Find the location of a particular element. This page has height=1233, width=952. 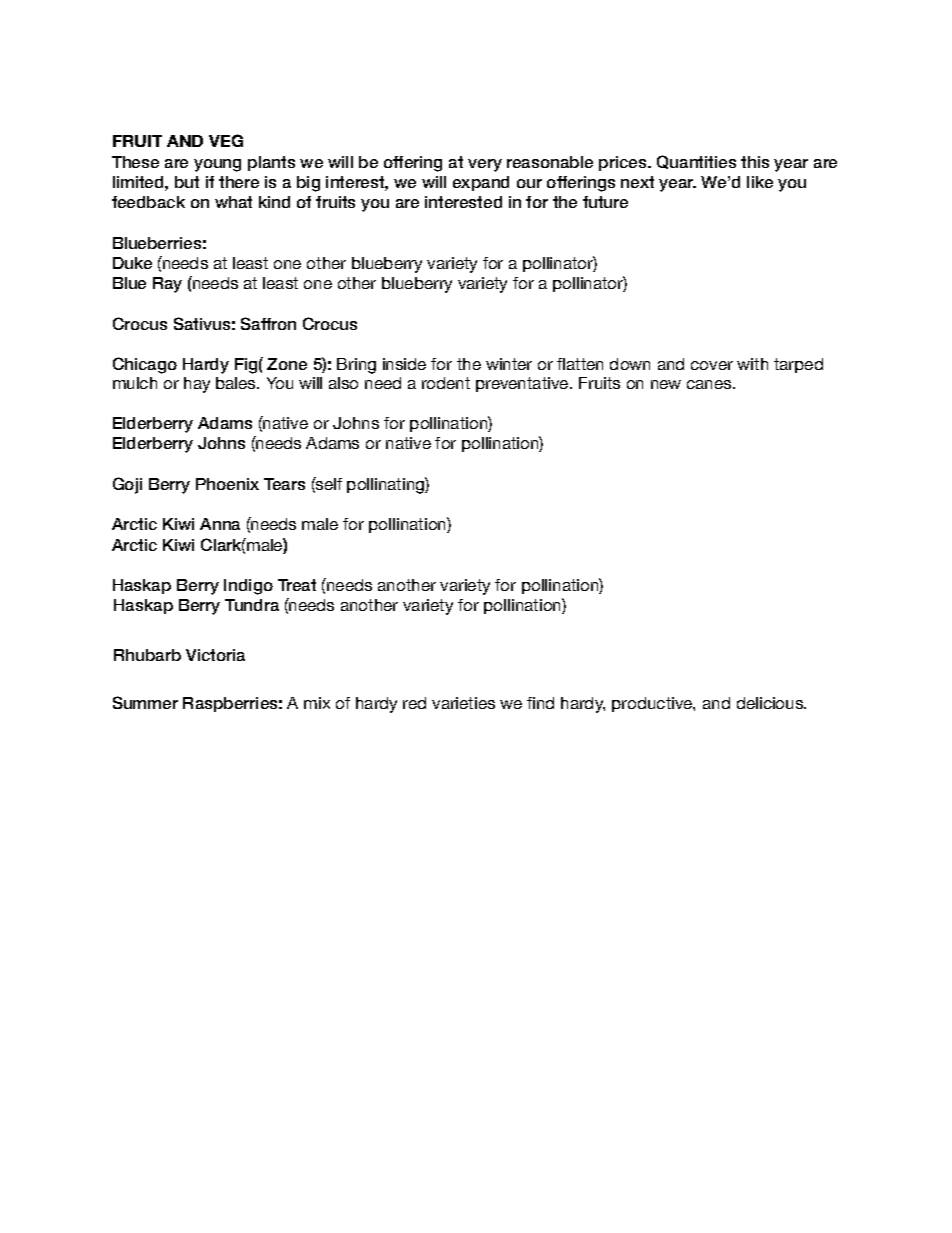

very is located at coordinates (485, 165).
